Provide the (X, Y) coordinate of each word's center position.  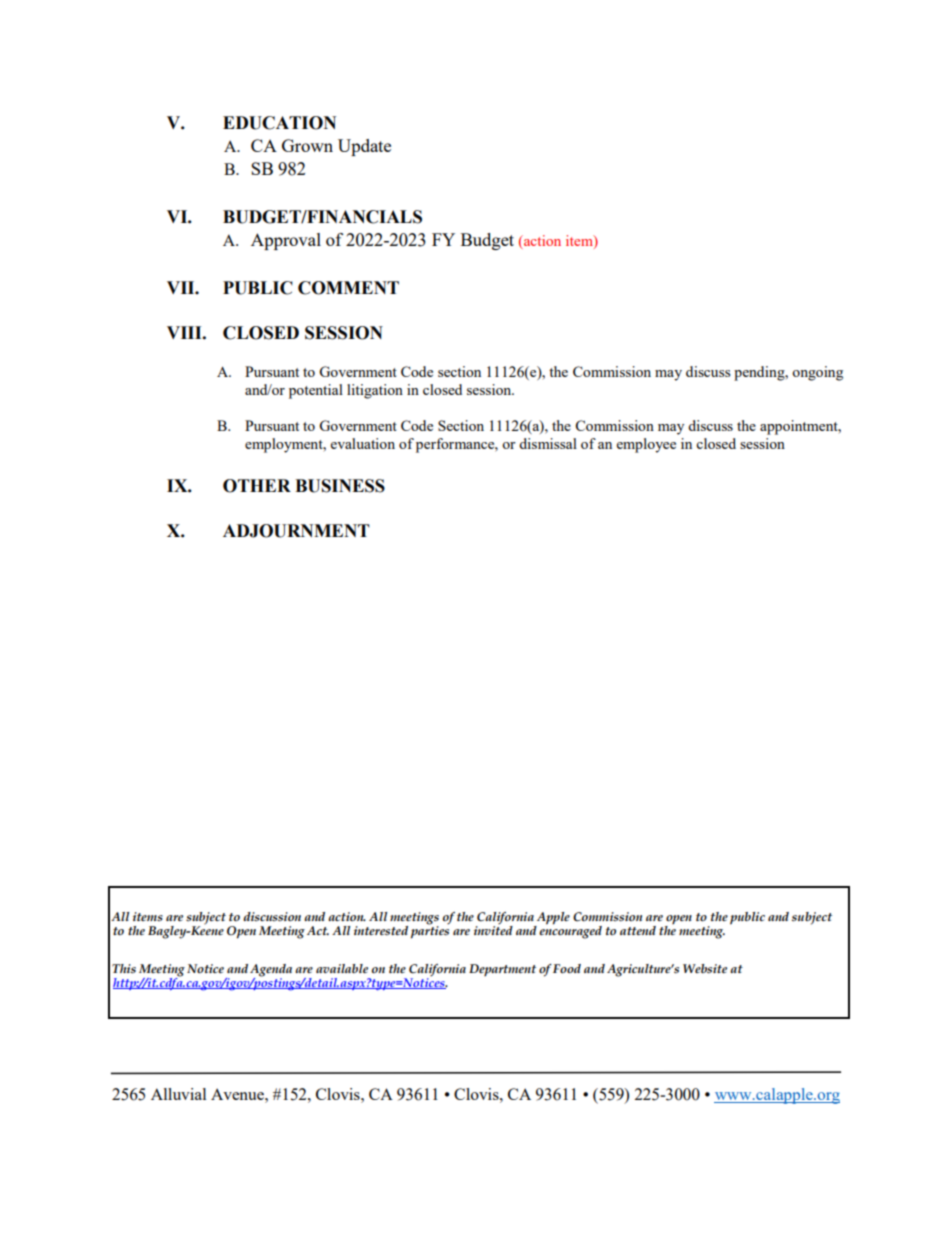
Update (364, 147)
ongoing (817, 373)
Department (502, 970)
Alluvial (178, 1094)
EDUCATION (279, 123)
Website (705, 968)
